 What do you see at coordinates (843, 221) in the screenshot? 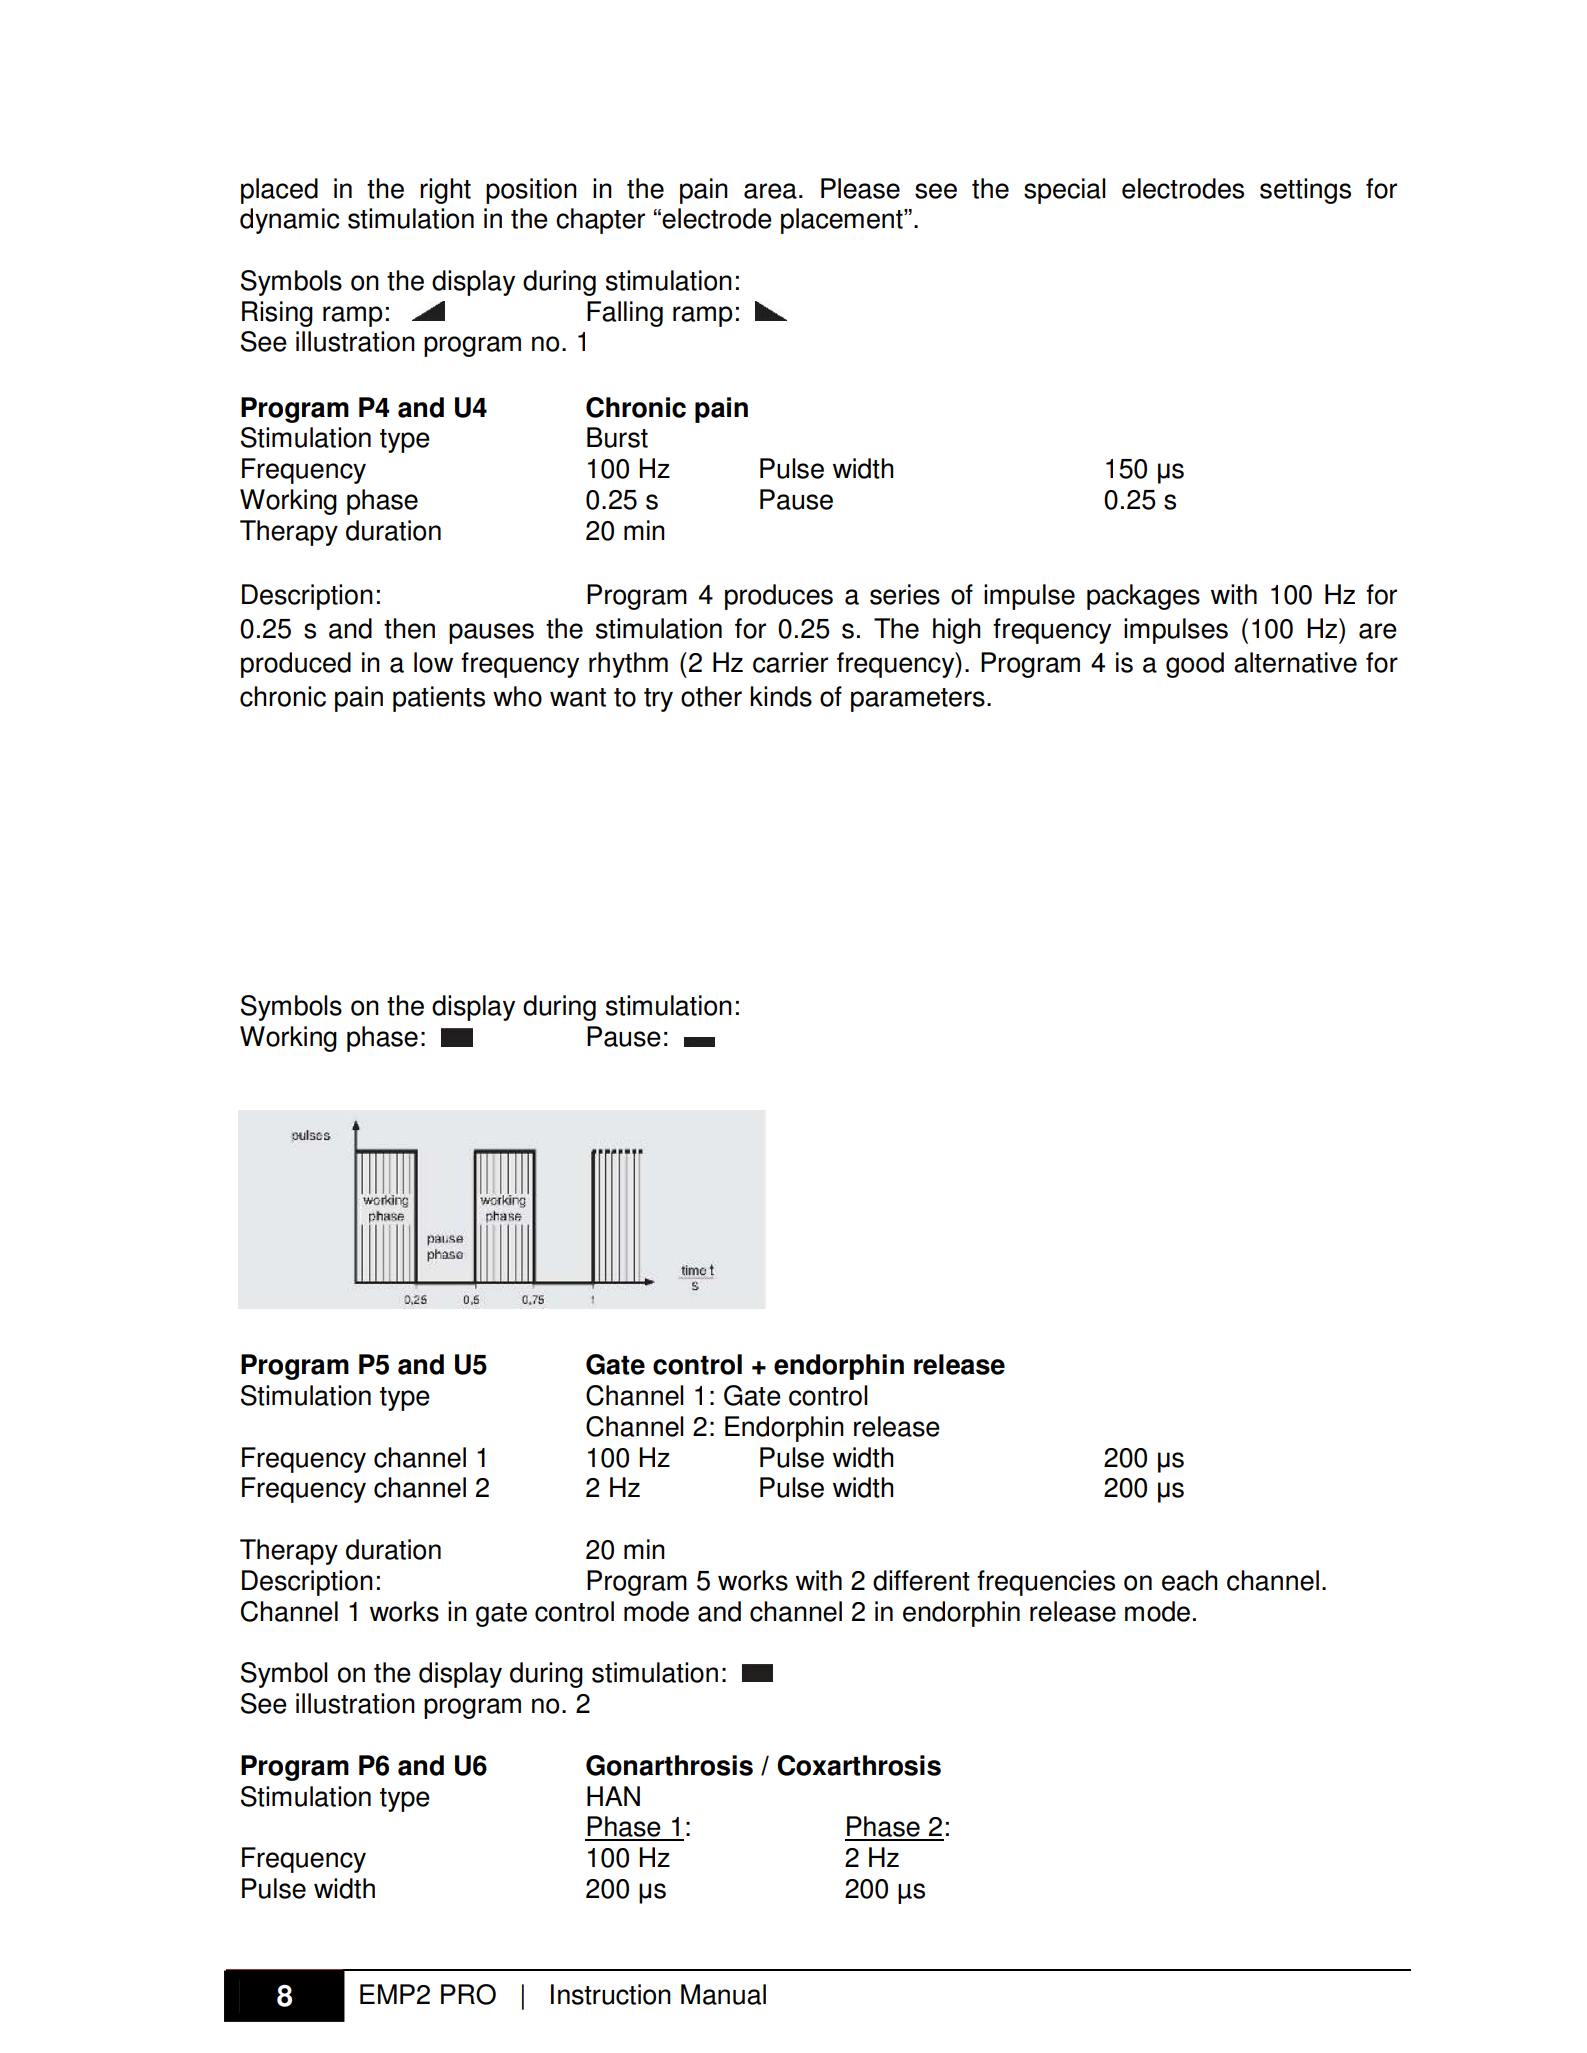
I see `placement` at bounding box center [843, 221].
